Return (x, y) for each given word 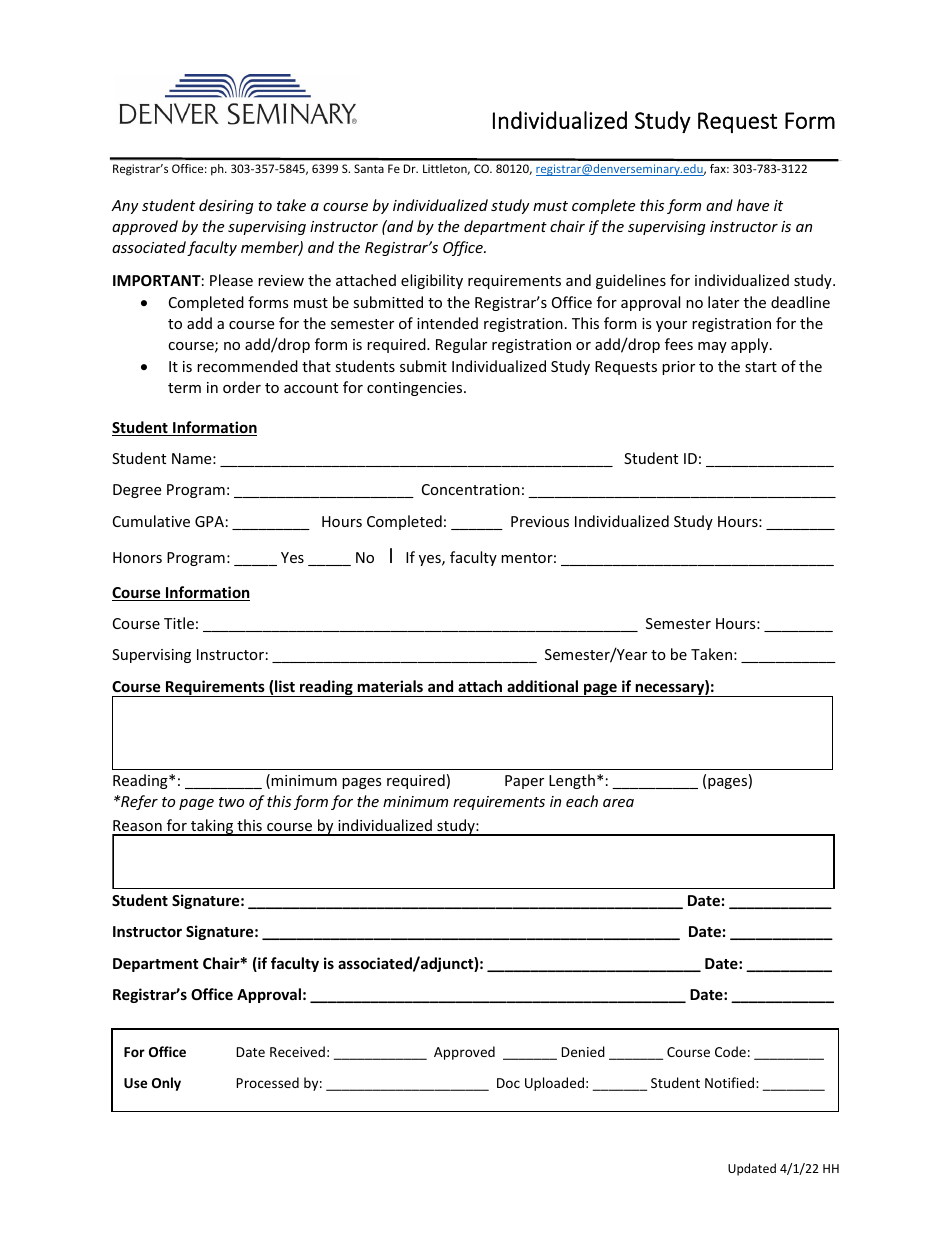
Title (179, 623)
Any (125, 207)
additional (542, 686)
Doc (508, 1083)
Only (166, 1084)
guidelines (631, 281)
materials (390, 686)
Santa (369, 168)
